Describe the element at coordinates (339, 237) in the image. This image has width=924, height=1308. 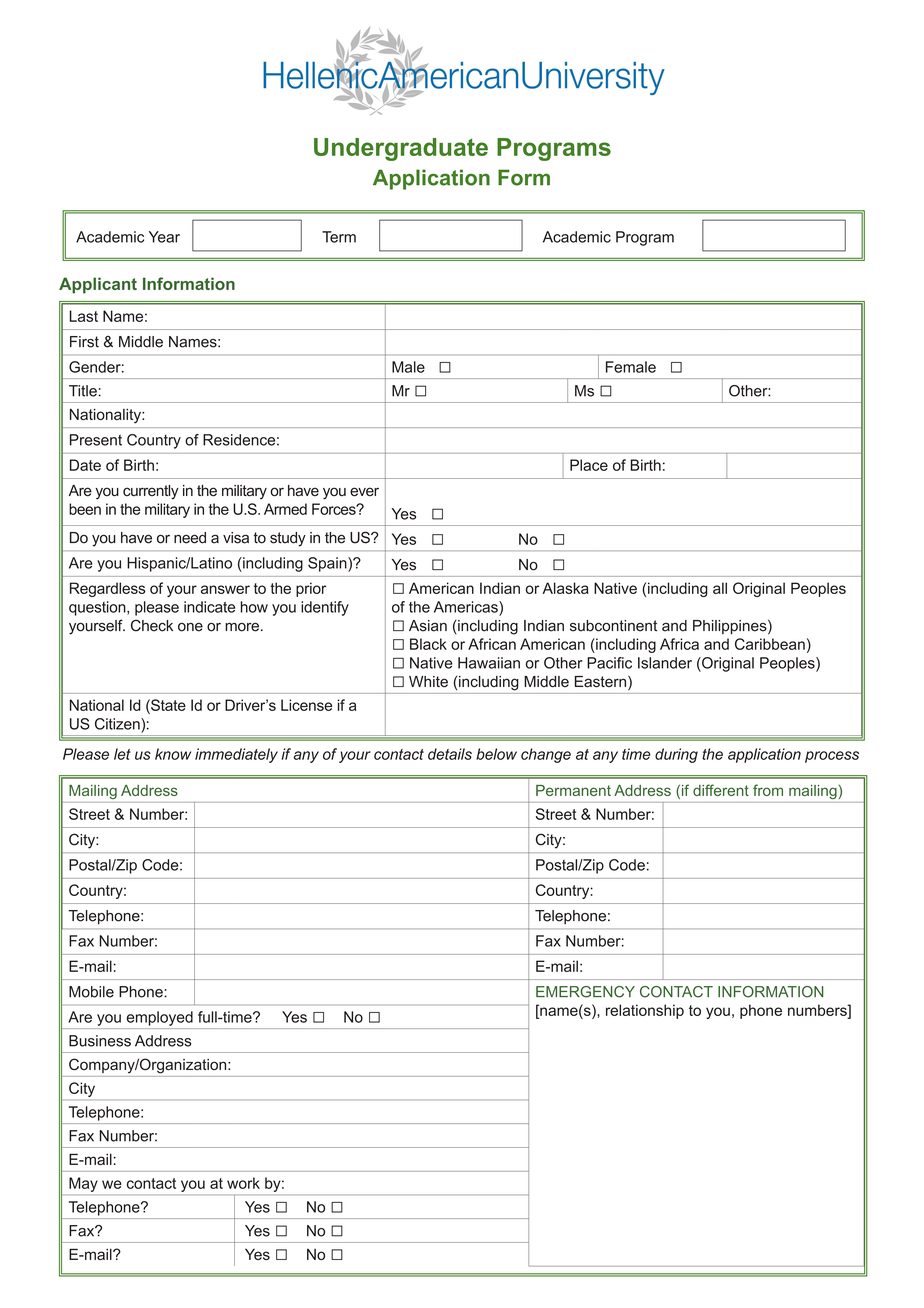
I see `Term` at that location.
